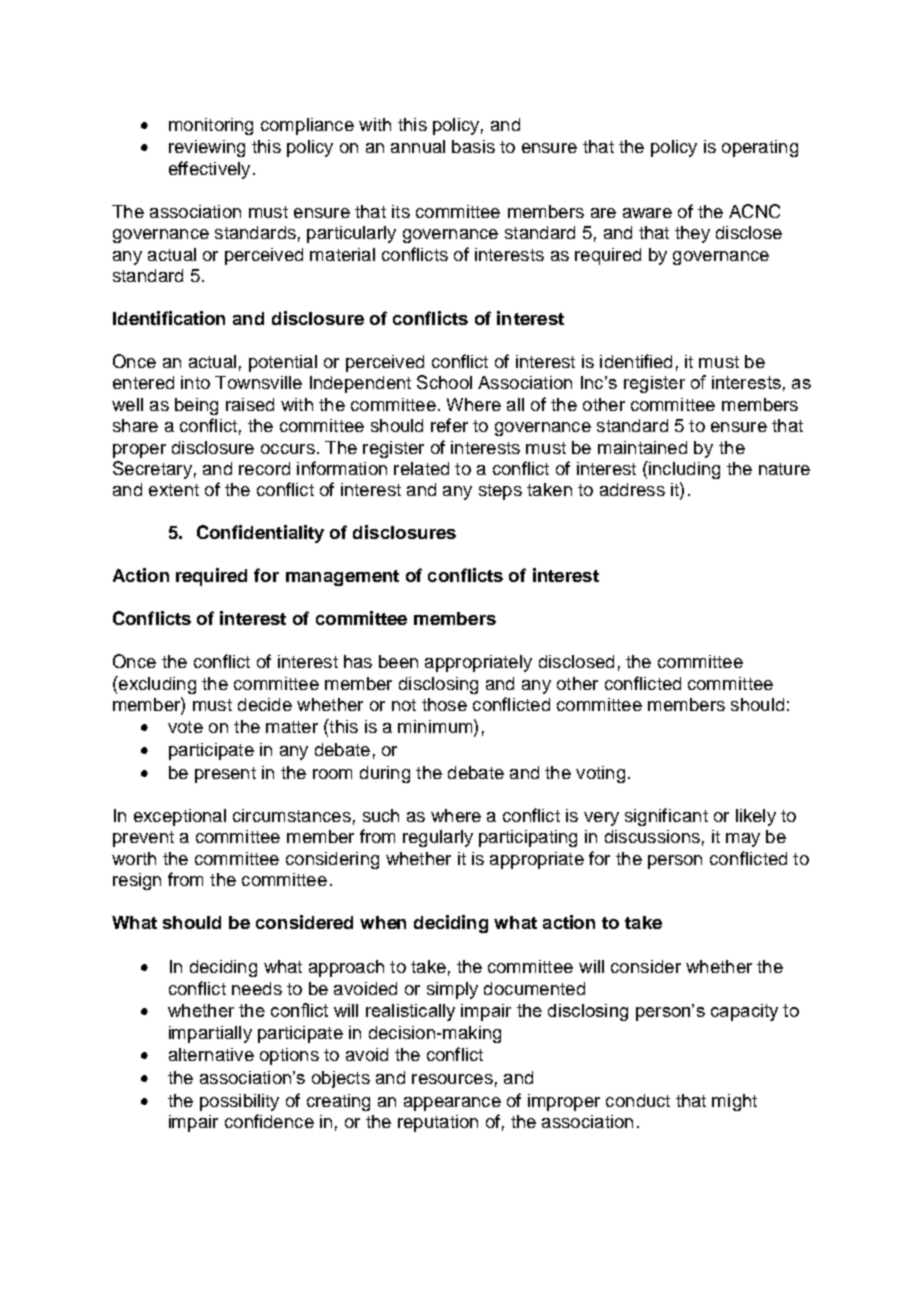  Describe the element at coordinates (734, 1102) in the screenshot. I see `might` at that location.
